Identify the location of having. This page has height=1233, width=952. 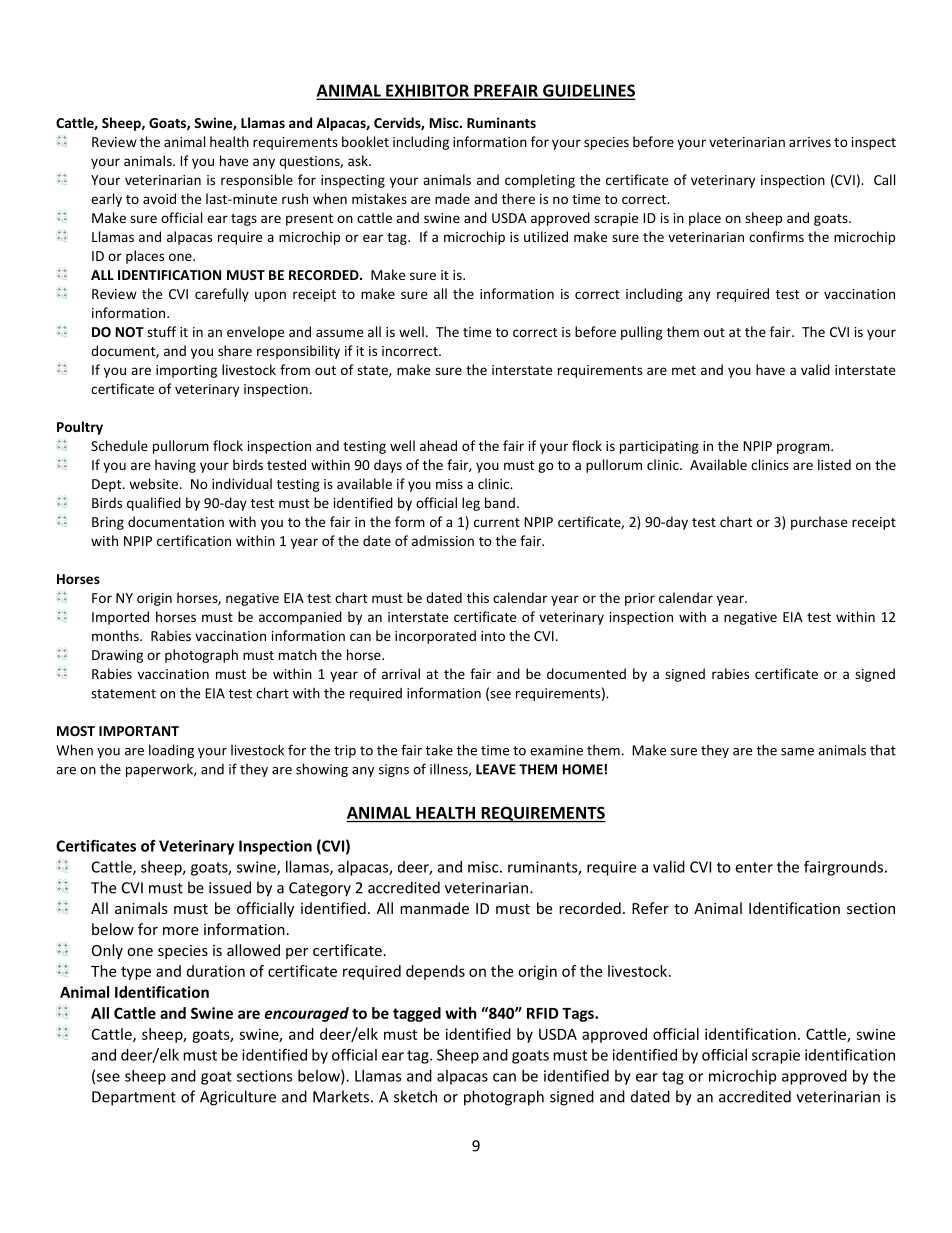
(175, 466).
